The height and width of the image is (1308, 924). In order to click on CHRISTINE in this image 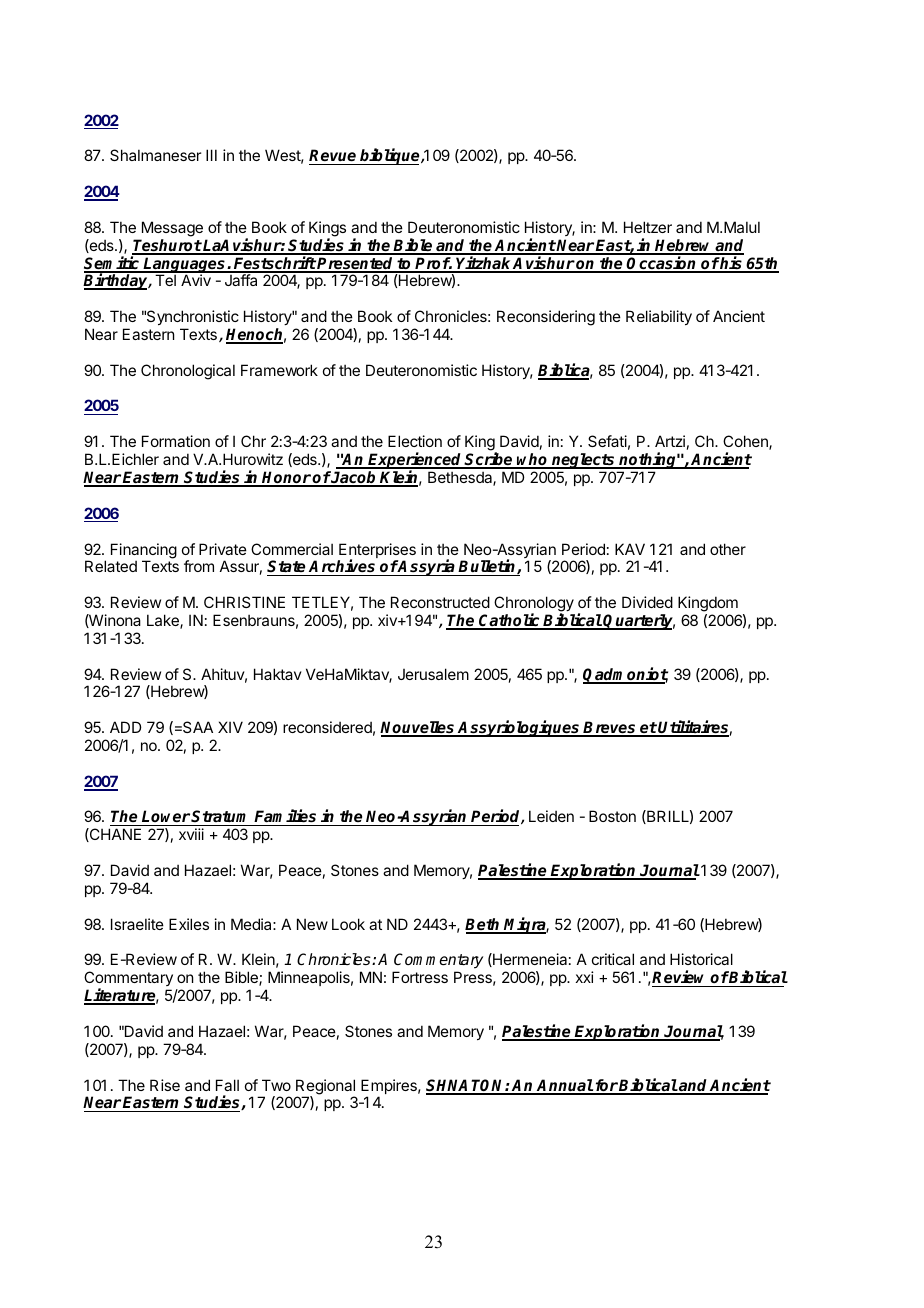, I will do `click(244, 602)`.
